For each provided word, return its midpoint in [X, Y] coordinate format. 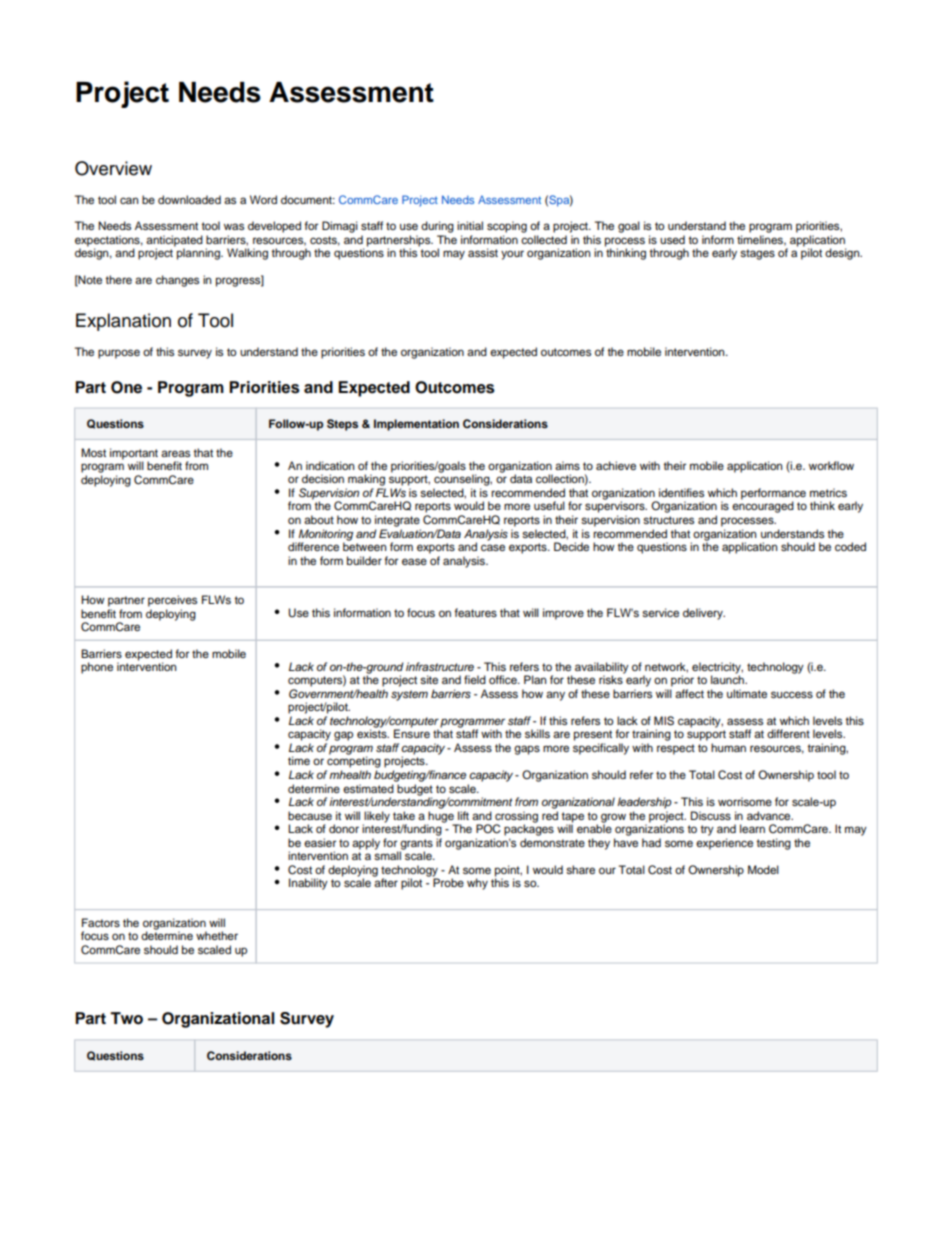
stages [757, 254]
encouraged [763, 507]
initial [470, 225]
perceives [172, 601]
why [477, 884]
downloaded [189, 199]
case [493, 547]
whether [217, 935]
